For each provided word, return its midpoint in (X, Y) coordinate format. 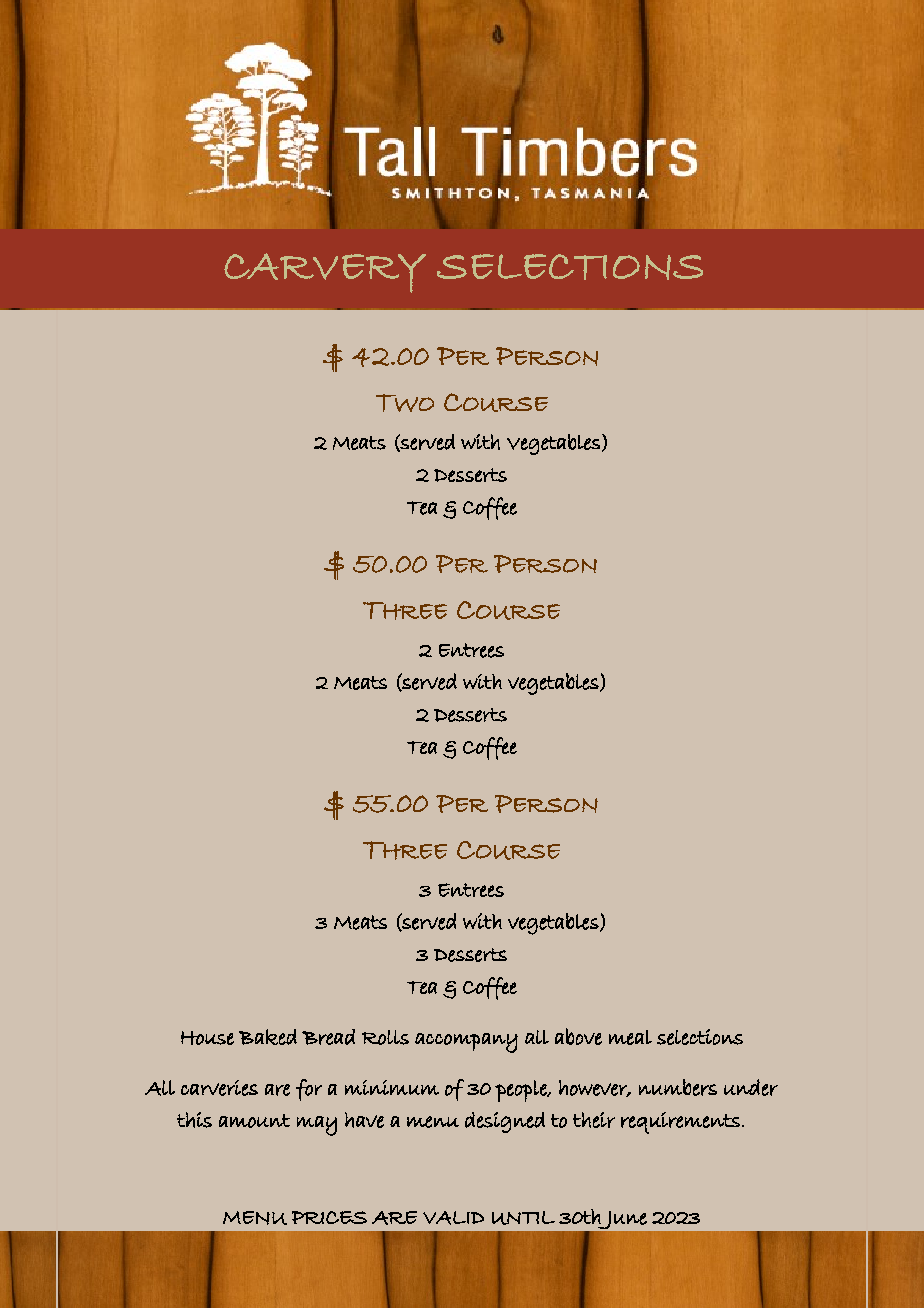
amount (254, 1121)
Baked (268, 1037)
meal (630, 1037)
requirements (680, 1123)
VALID (453, 1218)
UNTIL (523, 1218)
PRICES (329, 1217)
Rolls (385, 1037)
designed (505, 1122)
